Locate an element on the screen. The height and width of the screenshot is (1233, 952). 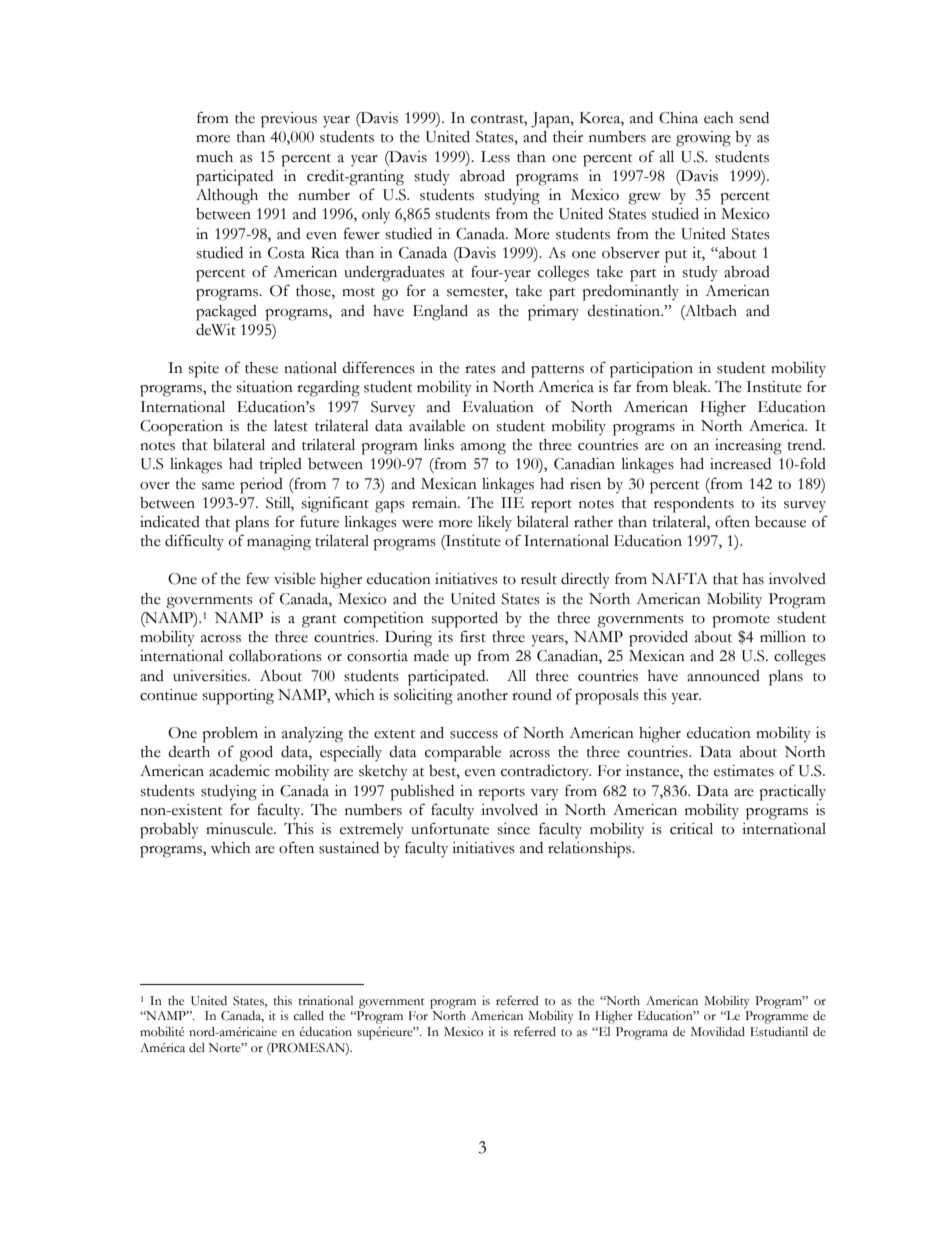
Less is located at coordinates (495, 157).
